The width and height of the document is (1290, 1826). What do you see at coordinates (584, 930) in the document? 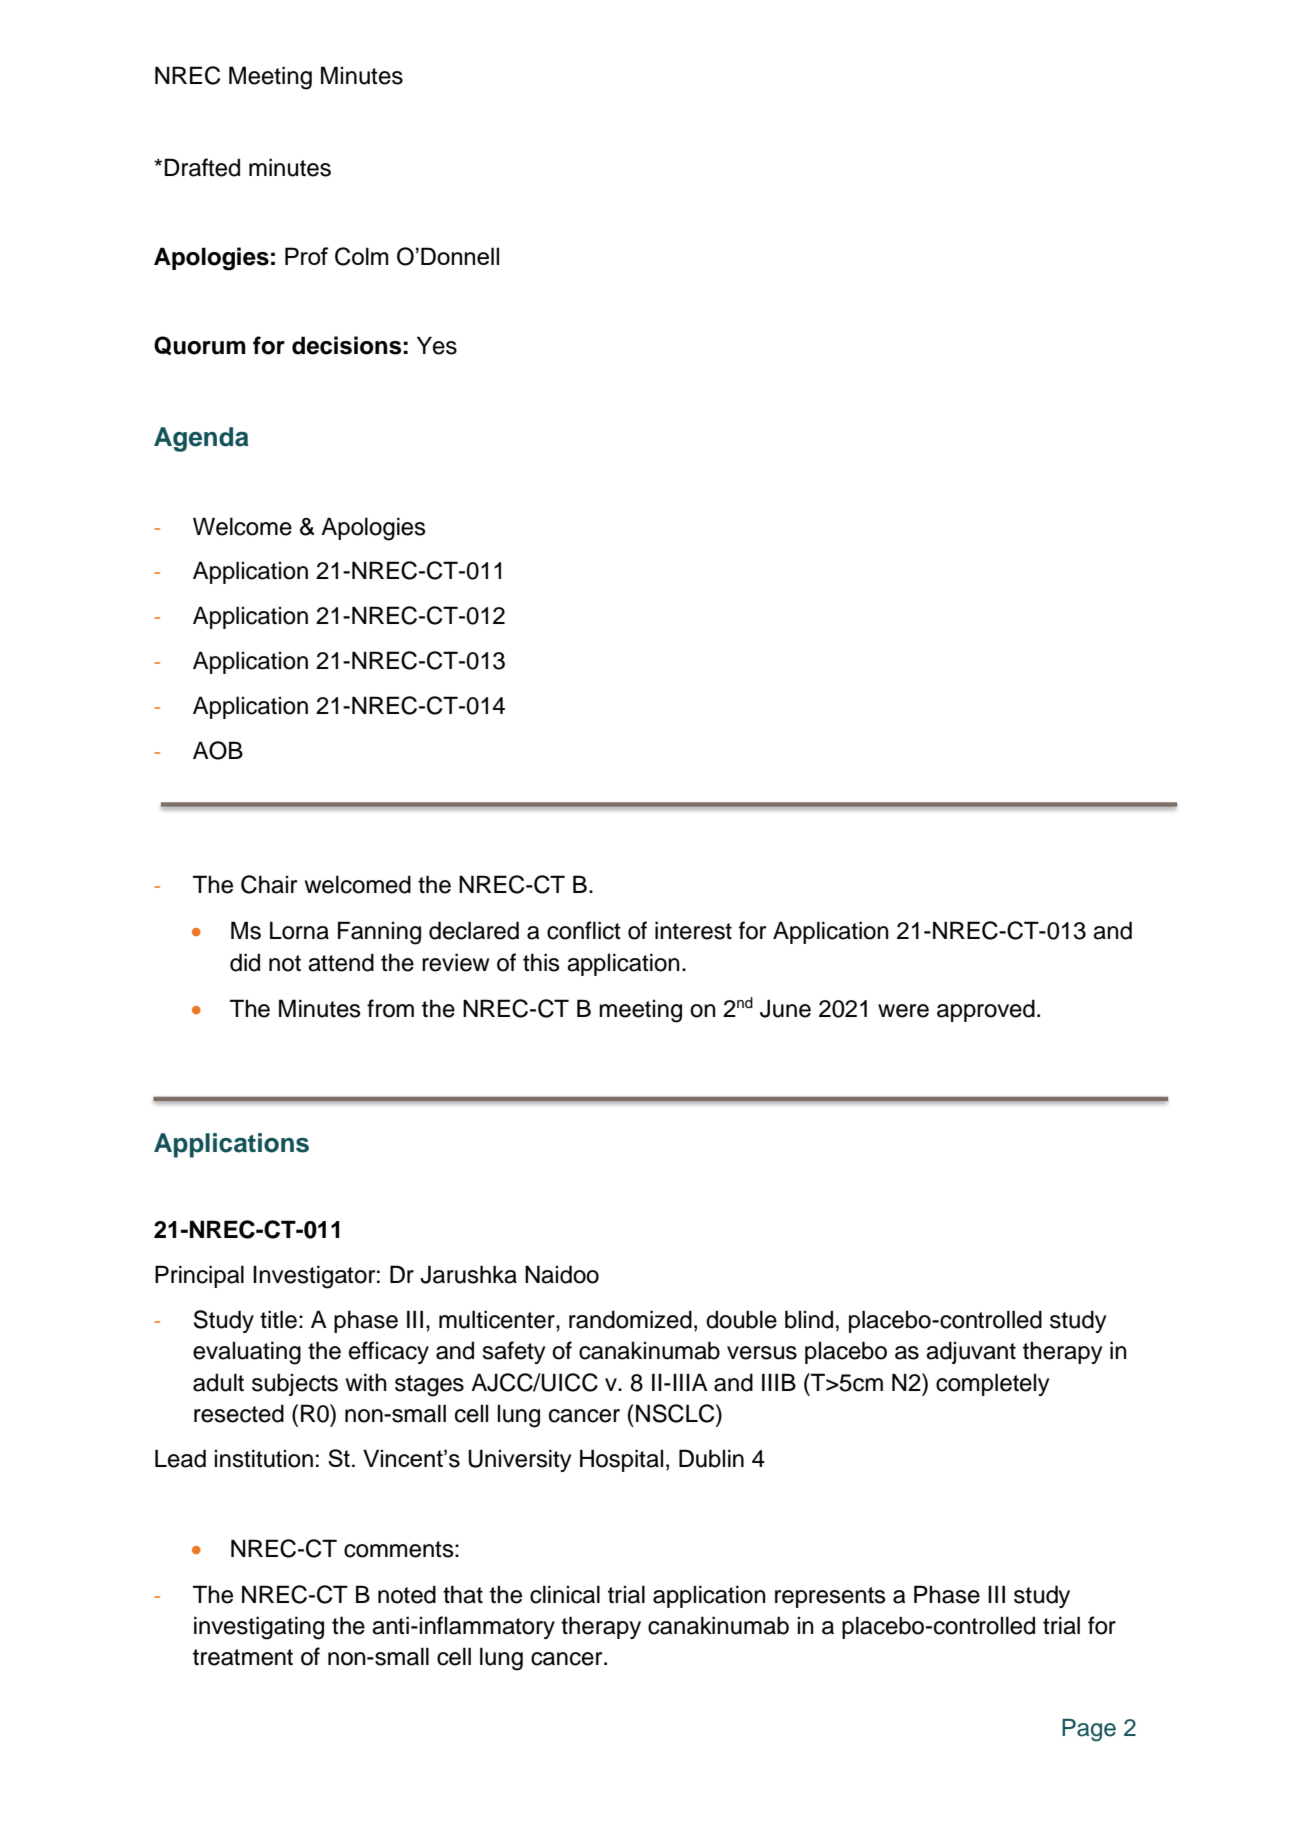
I see `conflict` at bounding box center [584, 930].
